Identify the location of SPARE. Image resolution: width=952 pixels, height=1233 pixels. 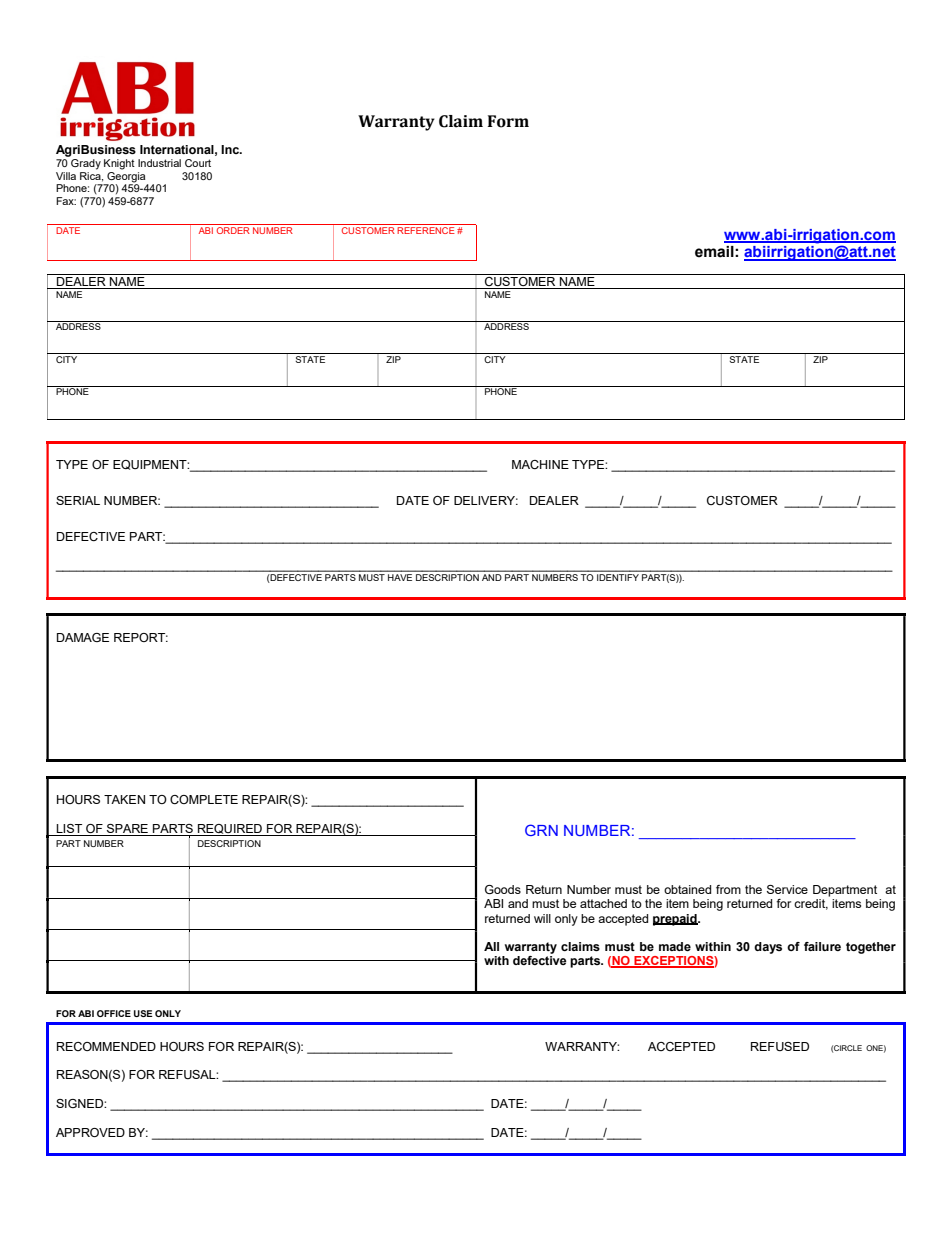
(127, 830).
